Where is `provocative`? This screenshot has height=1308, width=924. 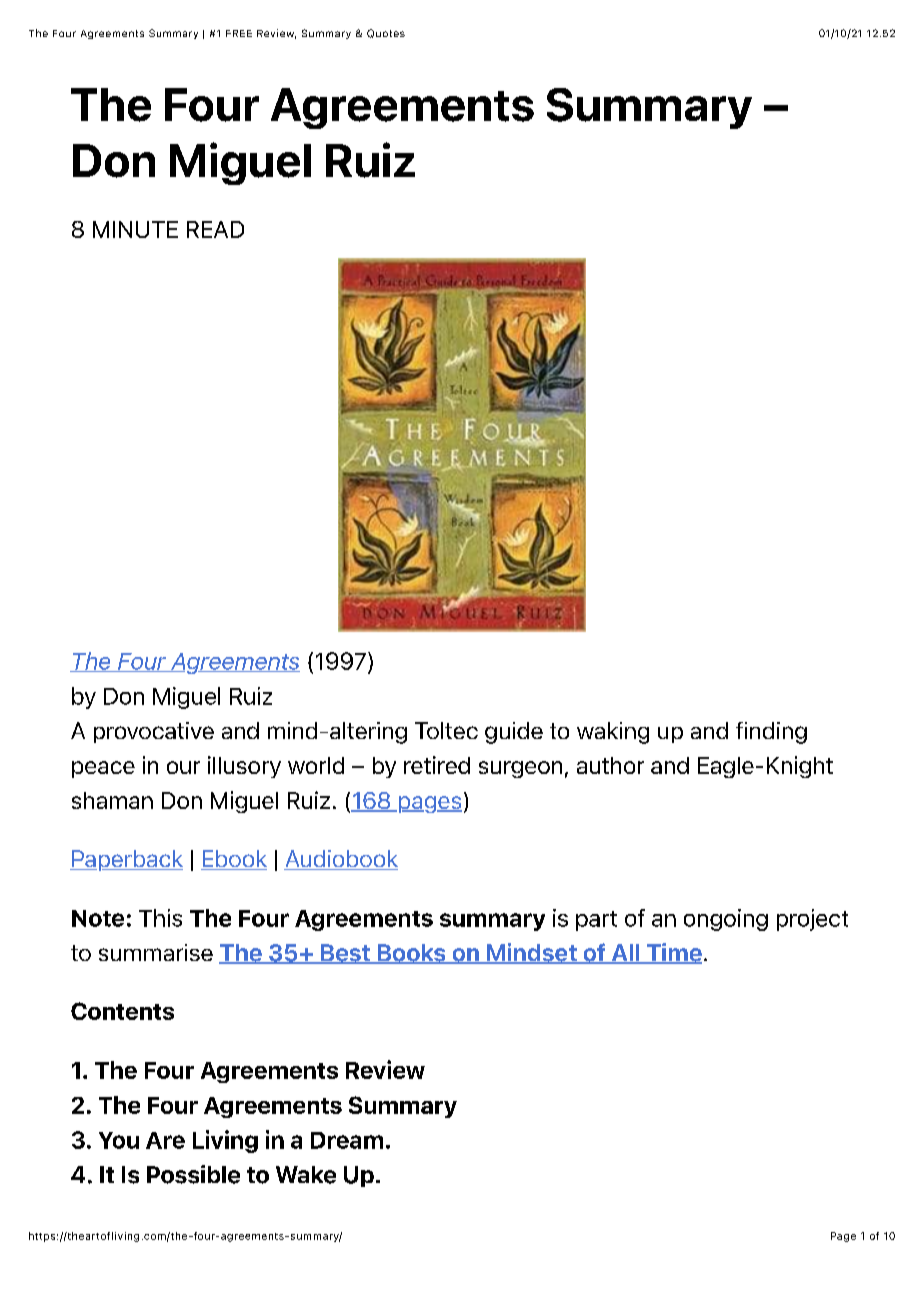
provocative is located at coordinates (154, 732).
